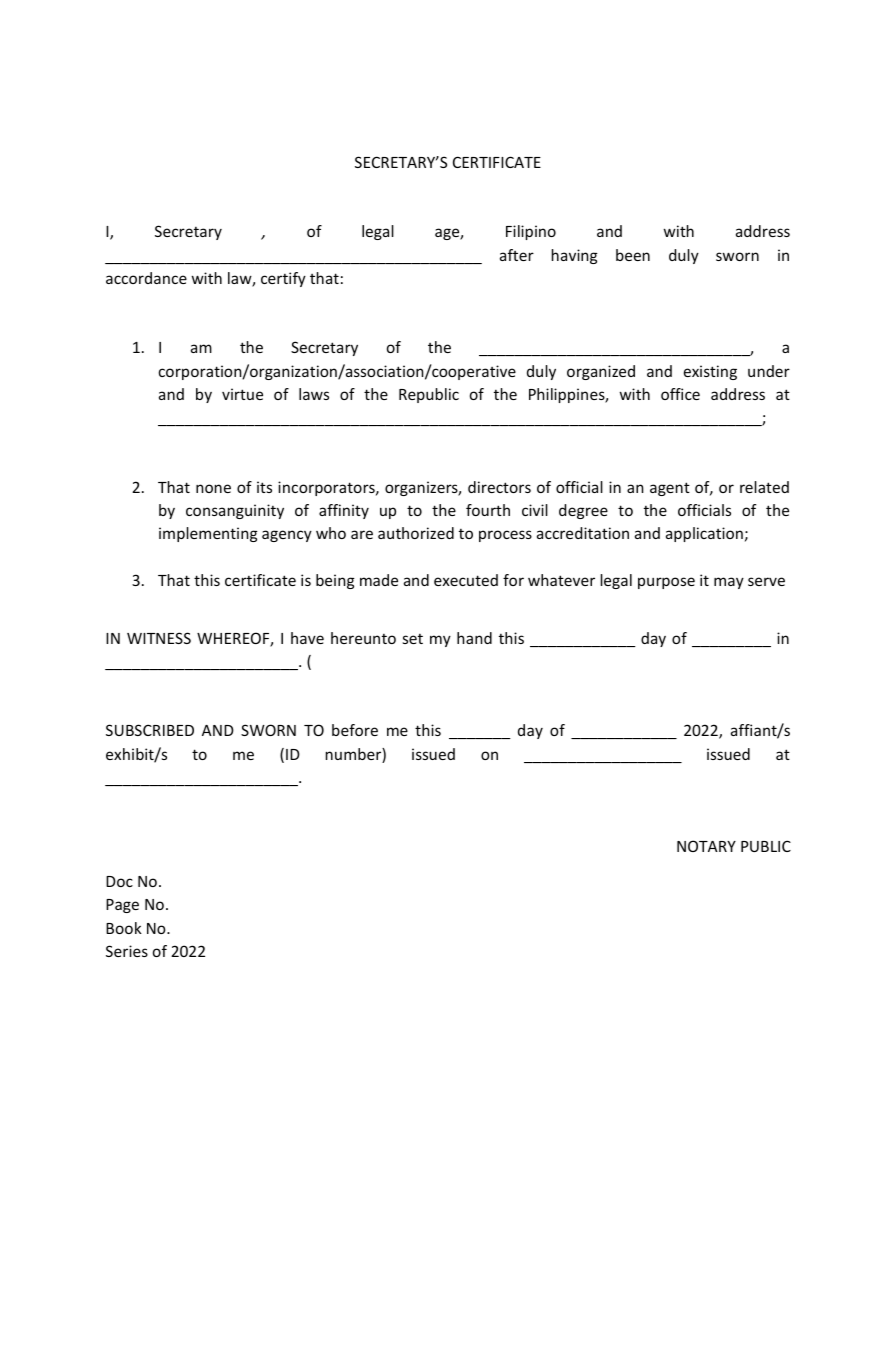  What do you see at coordinates (517, 255) in the document?
I see `after` at bounding box center [517, 255].
